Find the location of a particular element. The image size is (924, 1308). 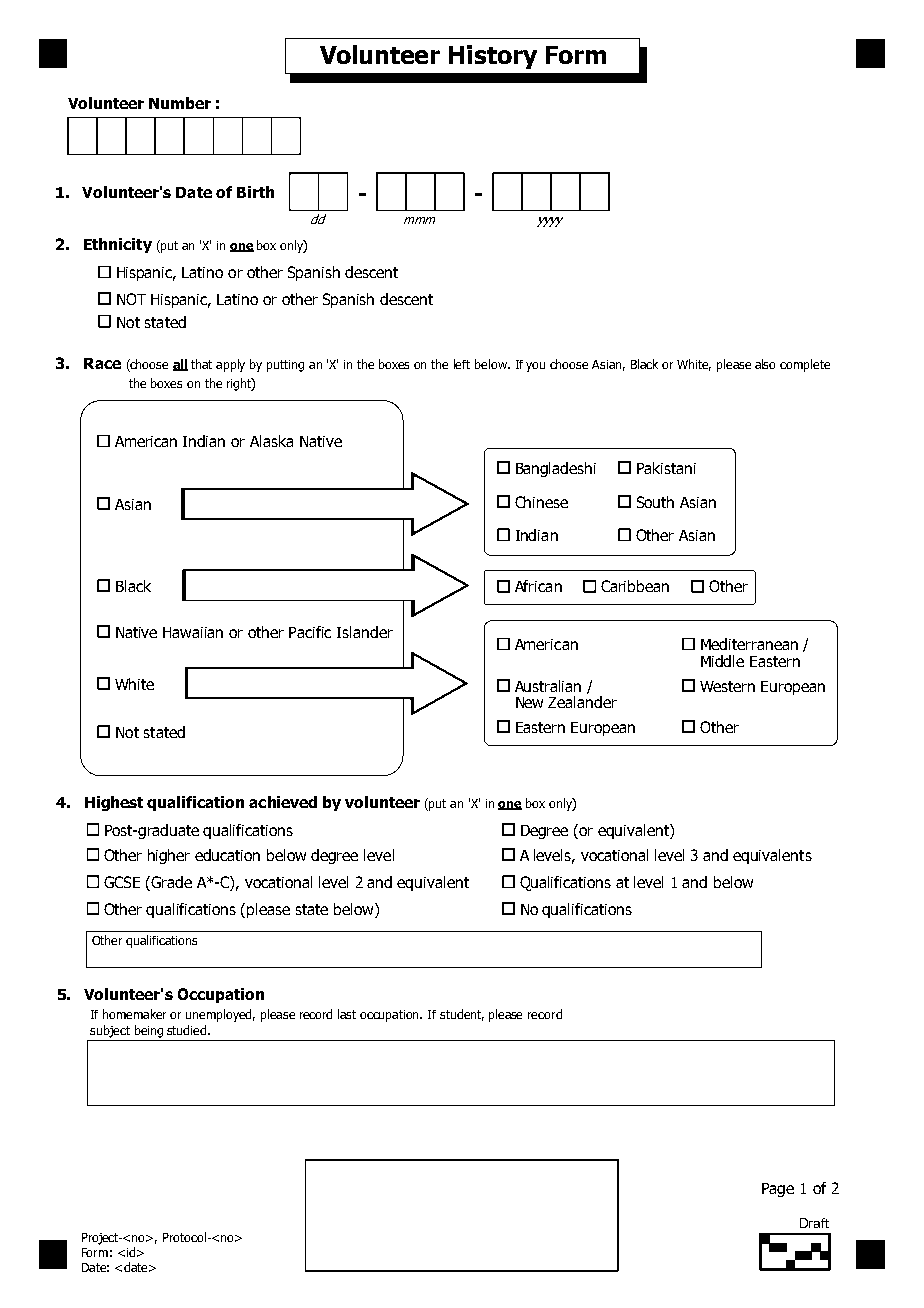

Pakistani is located at coordinates (666, 468).
